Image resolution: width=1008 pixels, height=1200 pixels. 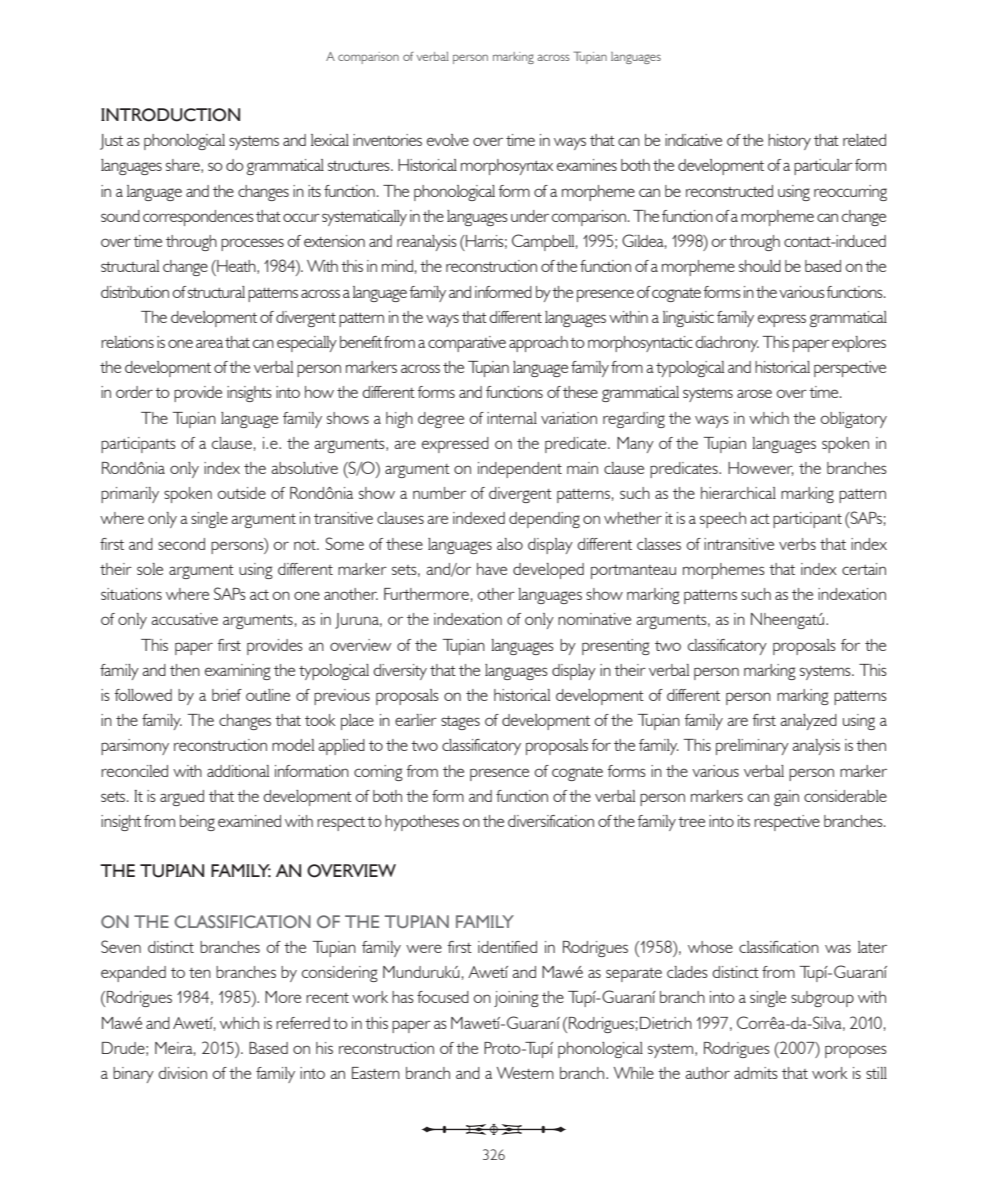 What do you see at coordinates (789, 142) in the image?
I see `history` at bounding box center [789, 142].
